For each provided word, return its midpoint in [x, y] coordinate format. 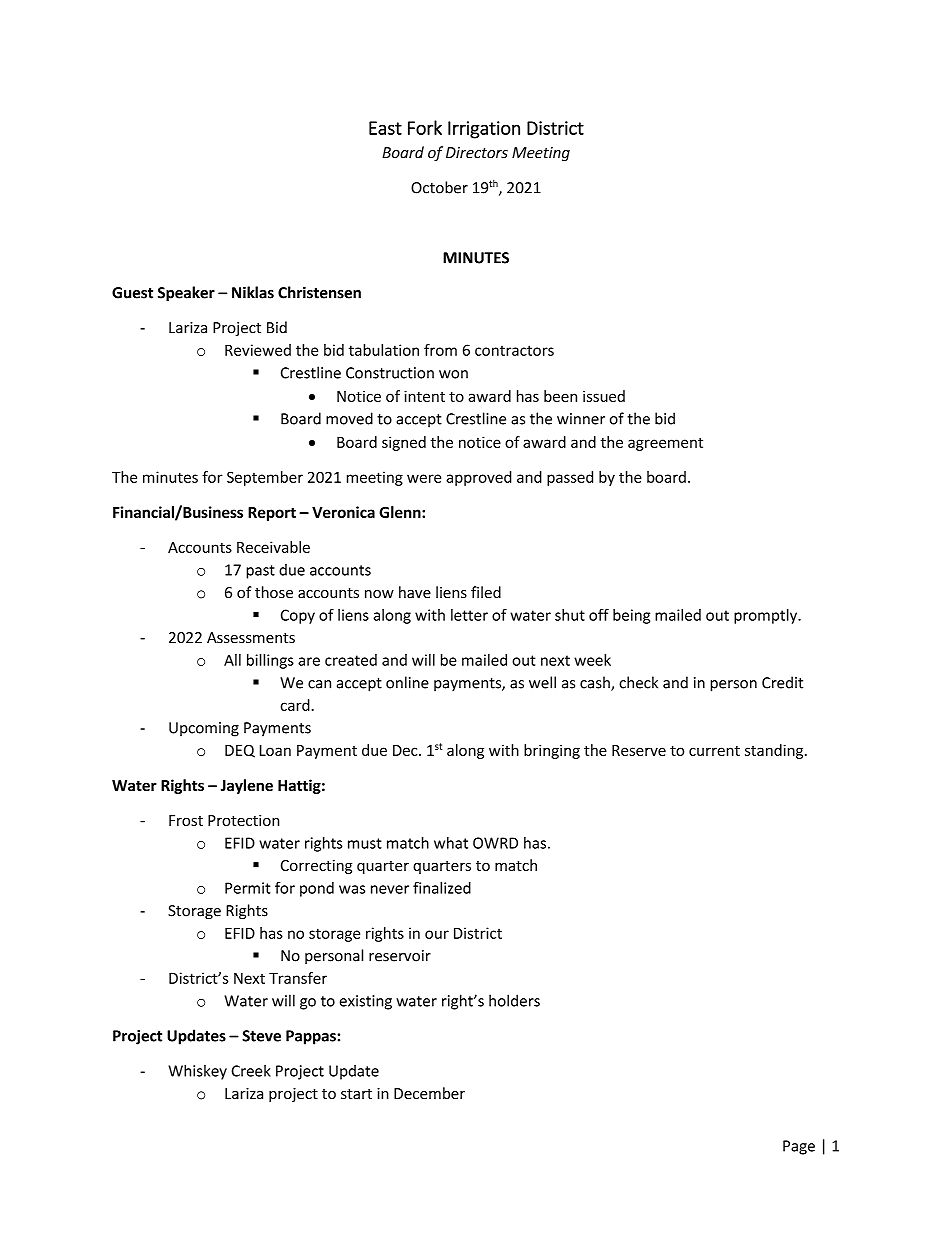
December [429, 1093]
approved [479, 478]
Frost [186, 820]
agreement [665, 444]
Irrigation [484, 130]
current [714, 751]
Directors [477, 153]
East [385, 128]
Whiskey [197, 1072]
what [451, 843]
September [265, 478]
